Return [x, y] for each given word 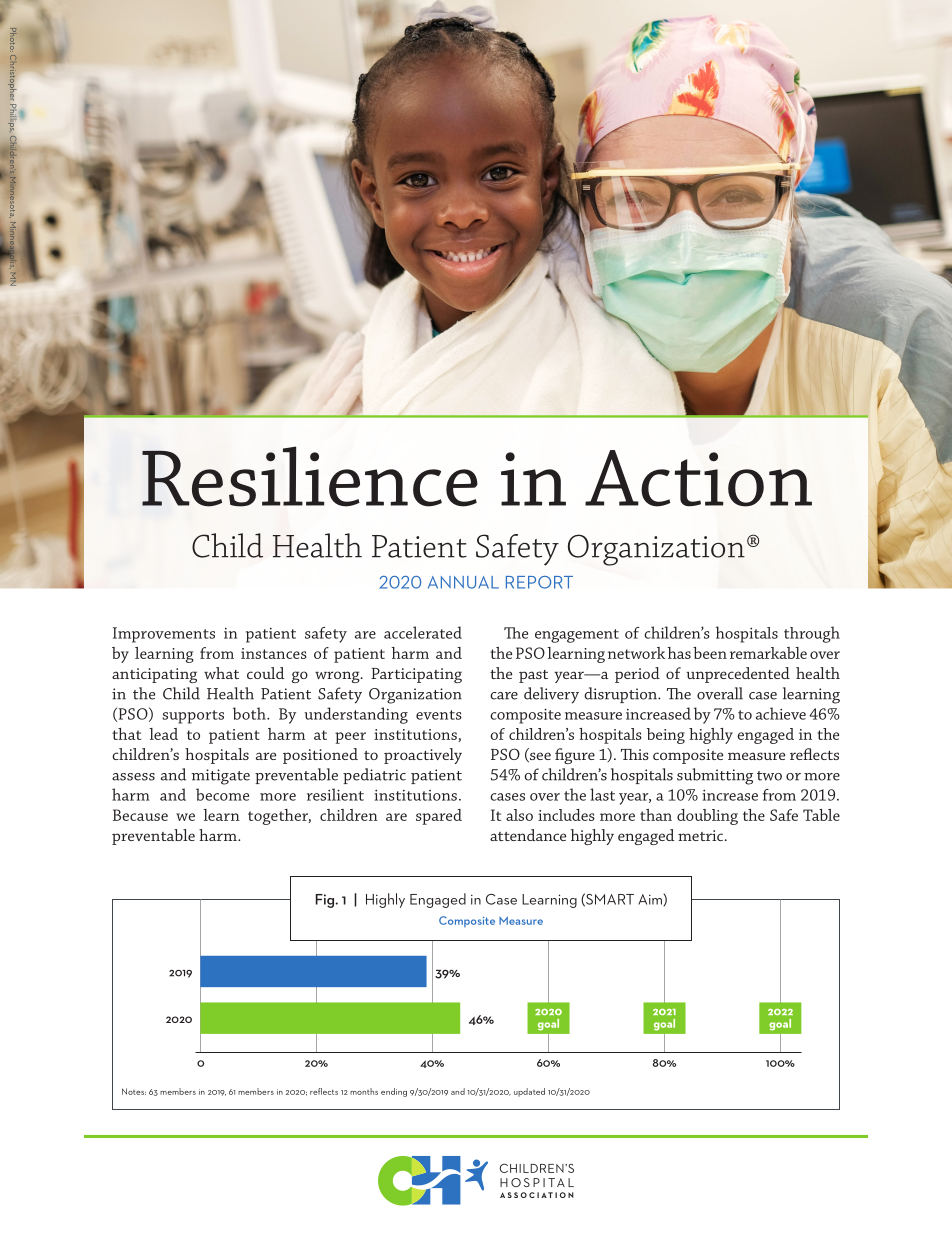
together [279, 817]
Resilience [310, 476]
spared [439, 817]
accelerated [423, 632]
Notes [134, 1091]
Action [698, 478]
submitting [715, 776]
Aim [651, 900]
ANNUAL [463, 582]
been [710, 653]
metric [700, 835]
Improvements [164, 635]
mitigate [220, 777]
